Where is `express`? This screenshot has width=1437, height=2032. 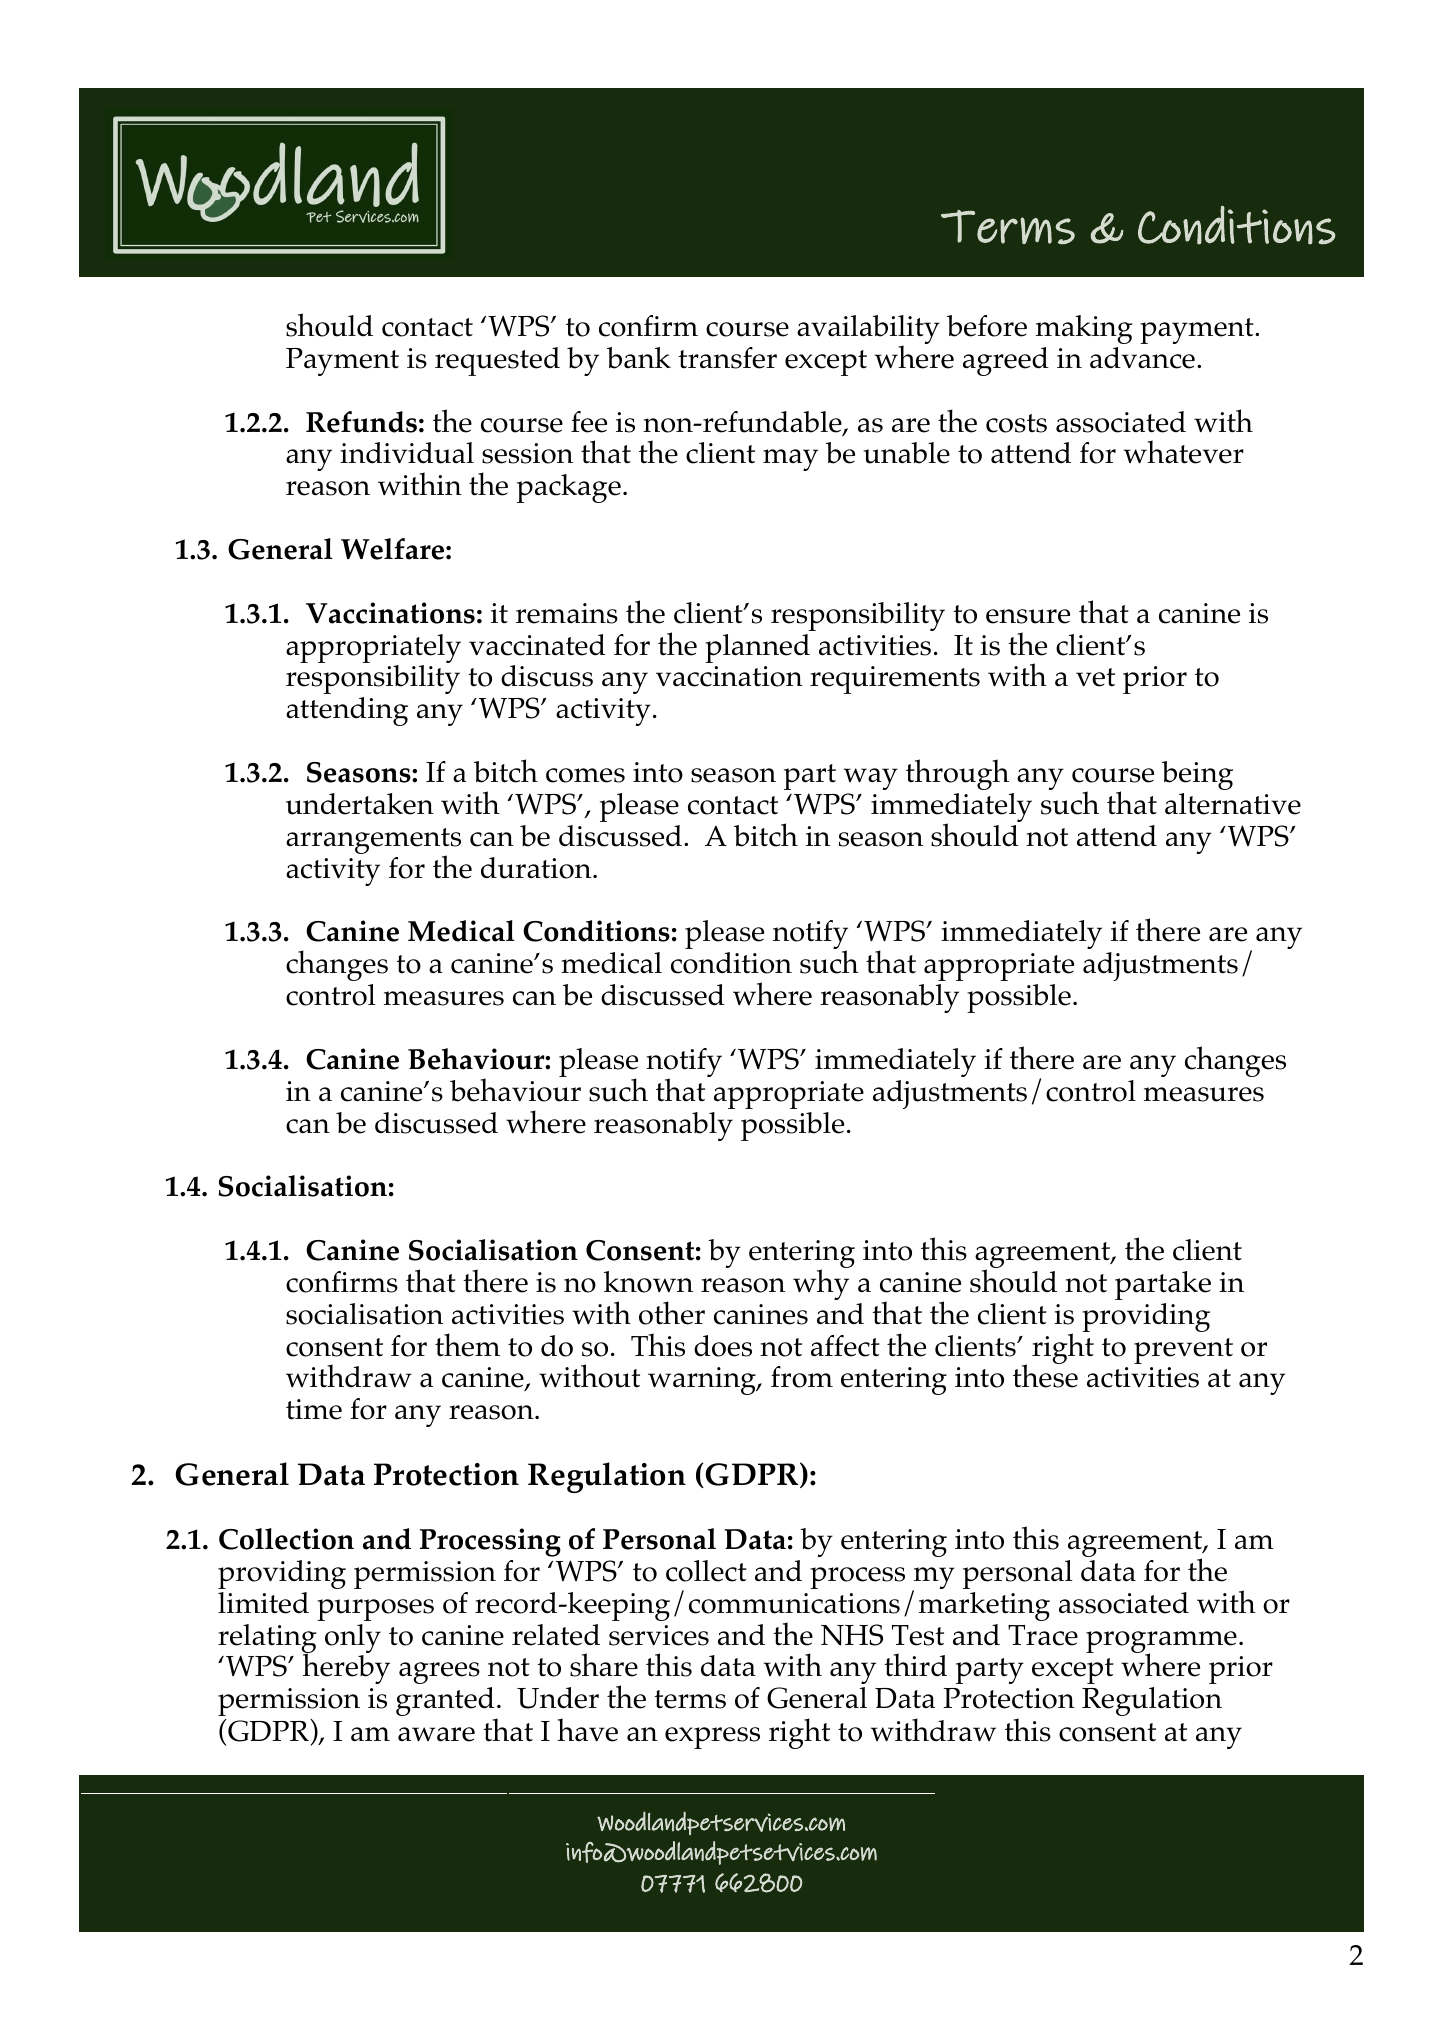
express is located at coordinates (712, 1738).
